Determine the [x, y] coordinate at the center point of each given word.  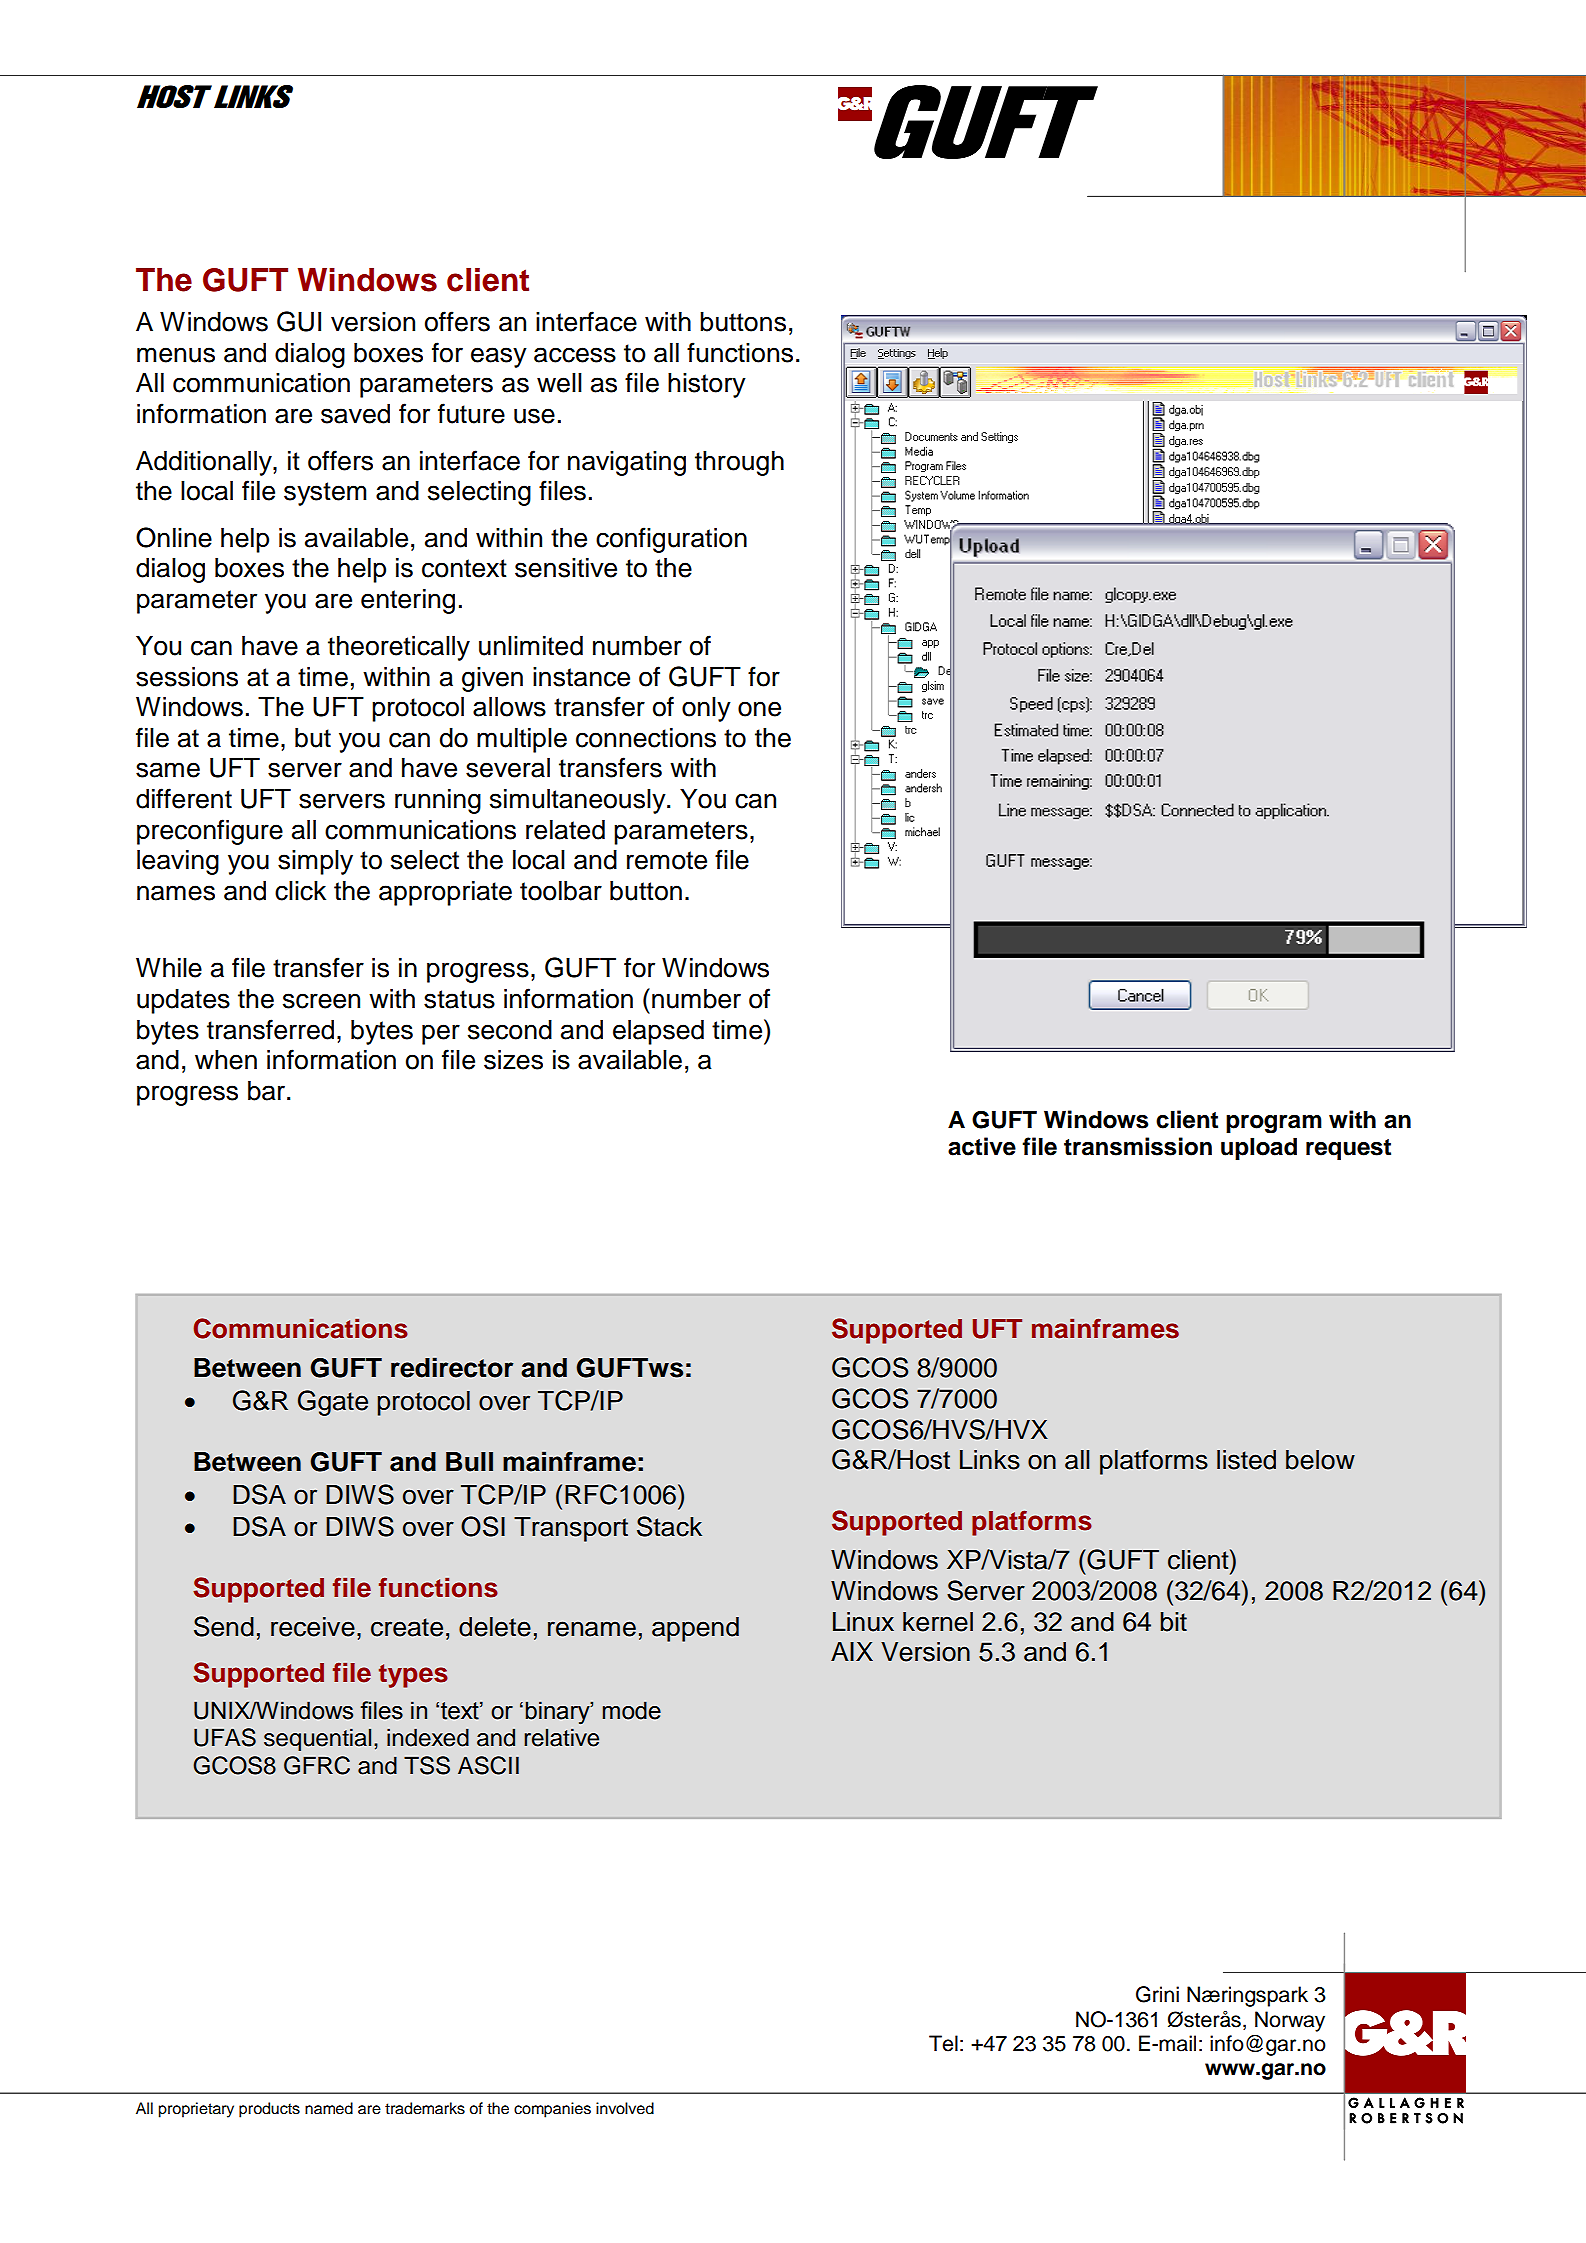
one [759, 709]
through [739, 463]
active [982, 1146]
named [329, 2108]
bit [1173, 1622]
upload [1259, 1148]
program [1274, 1124]
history [707, 385]
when [226, 1060]
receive [313, 1627]
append [695, 1629]
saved [355, 414]
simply [315, 862]
